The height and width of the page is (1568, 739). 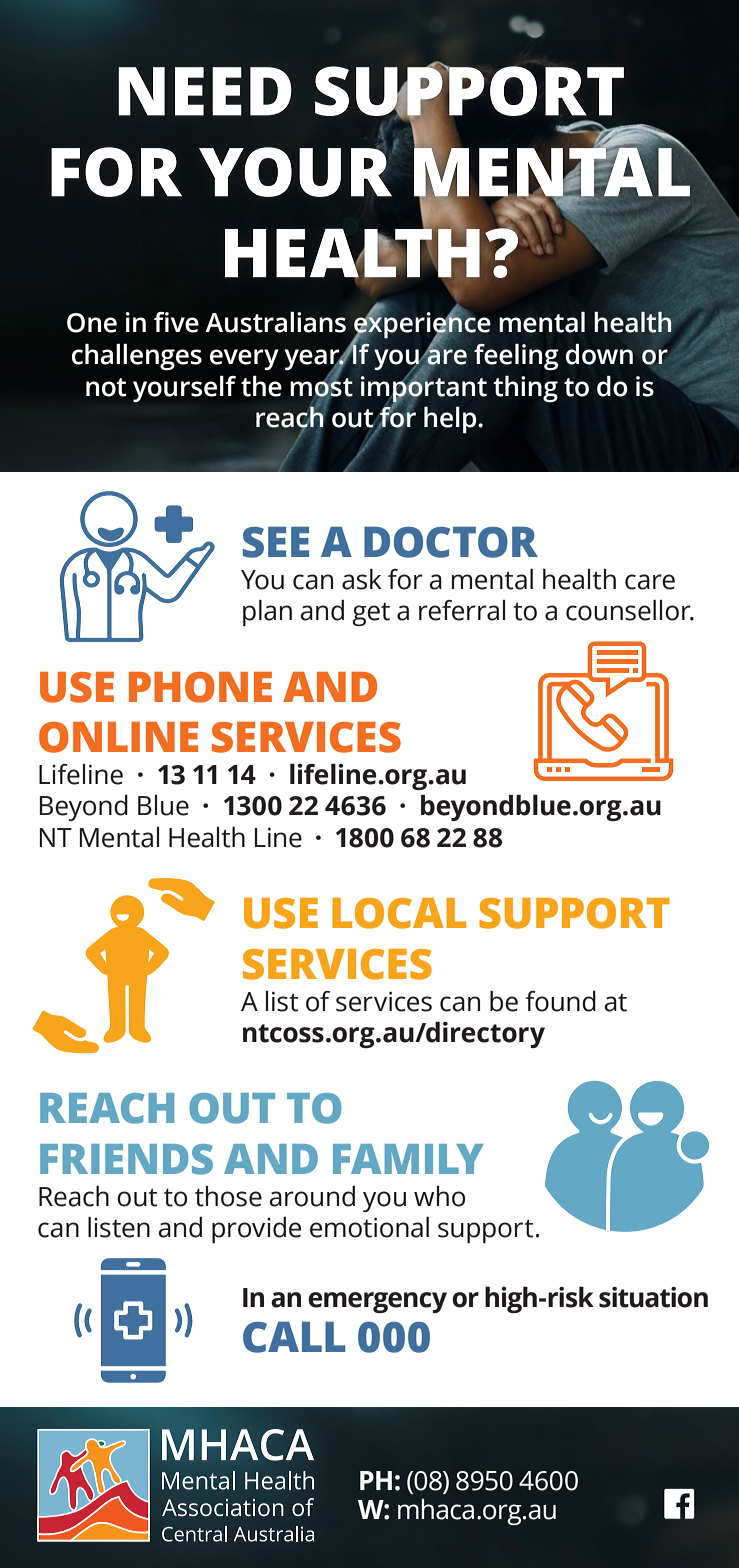 What do you see at coordinates (205, 91) in the page?
I see `NEED` at bounding box center [205, 91].
